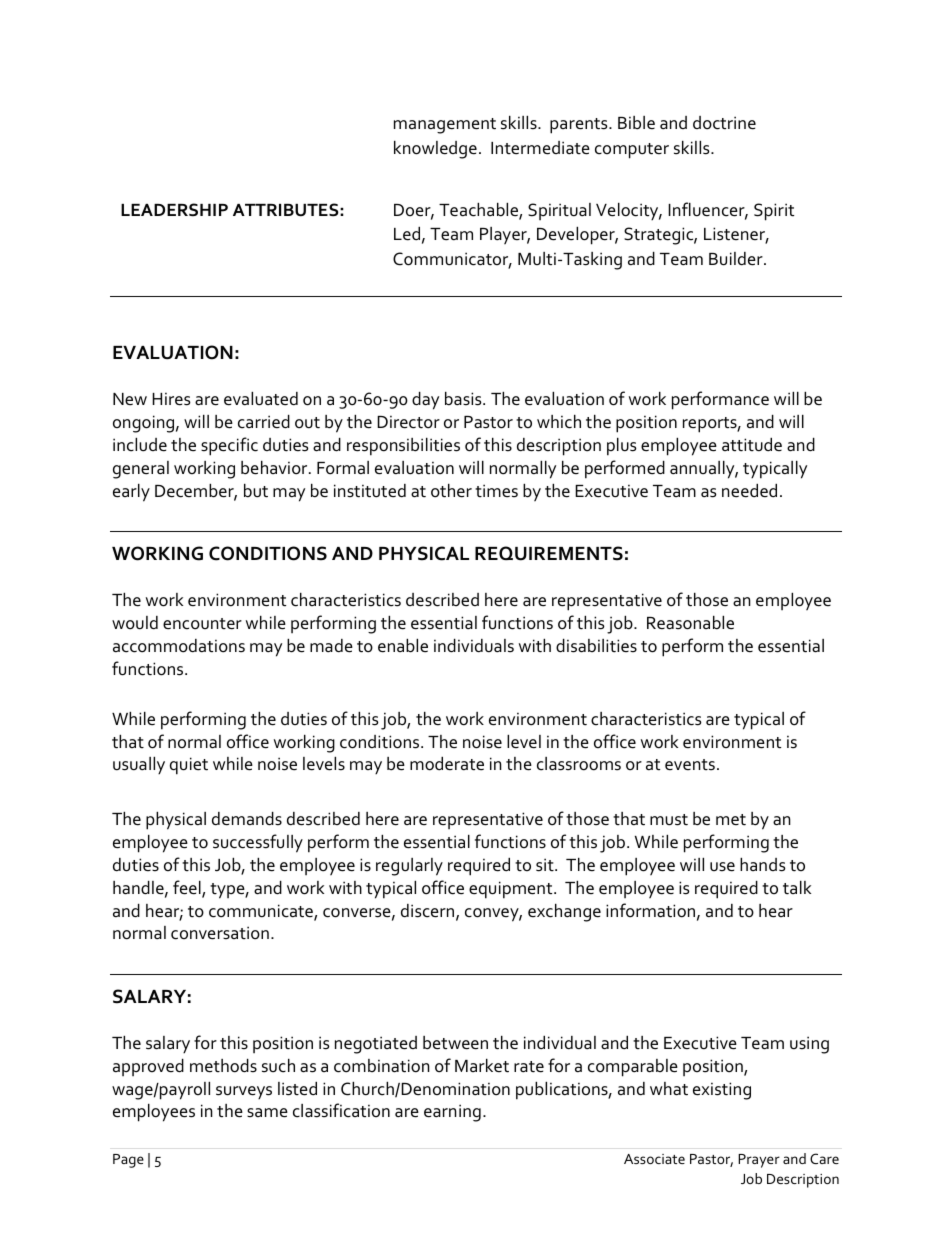  Describe the element at coordinates (244, 1092) in the page. I see `surveys` at that location.
